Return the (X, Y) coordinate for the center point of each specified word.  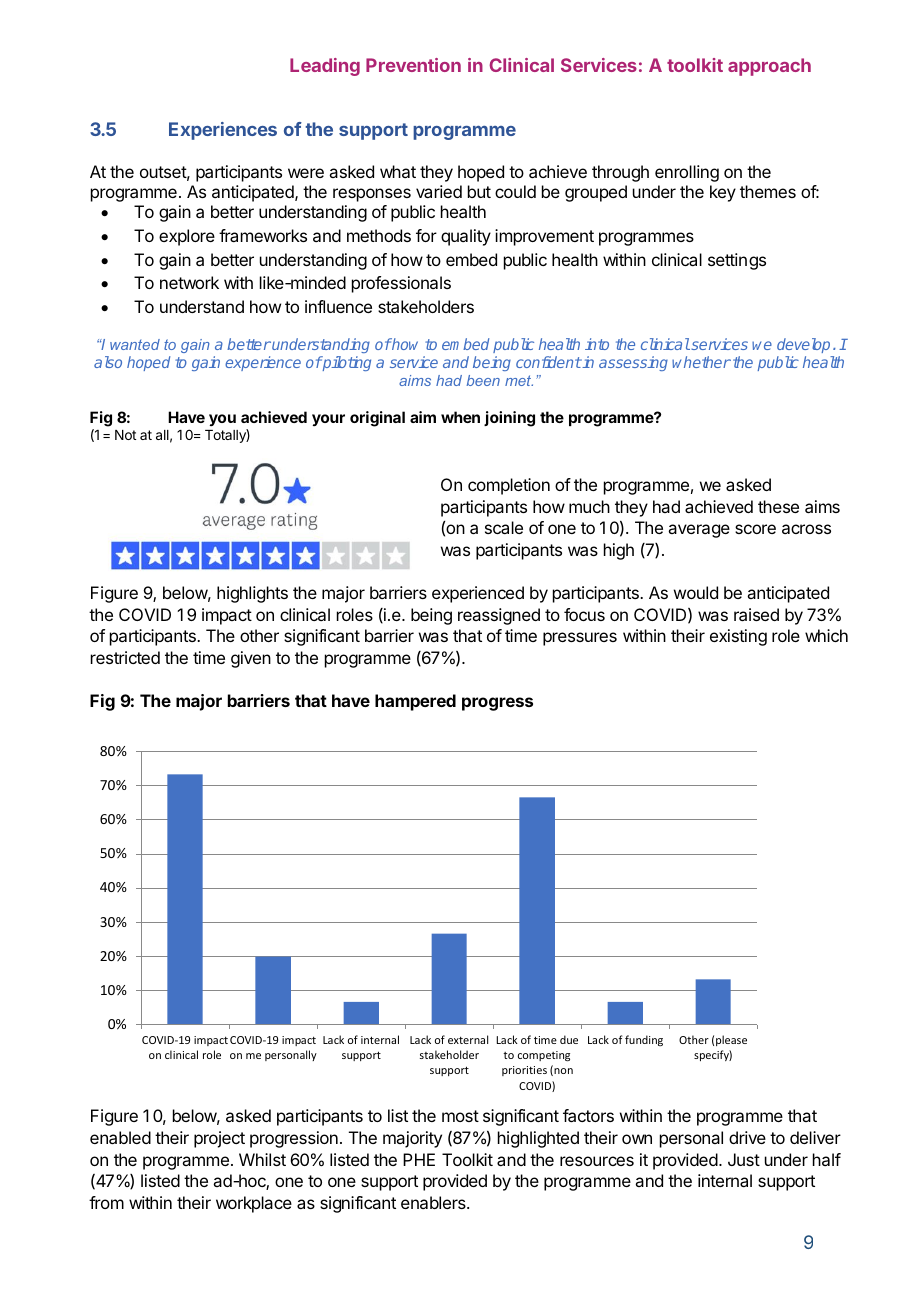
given (251, 659)
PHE (419, 1159)
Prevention (413, 65)
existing (738, 637)
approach (769, 67)
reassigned (499, 616)
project (219, 1139)
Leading (325, 67)
